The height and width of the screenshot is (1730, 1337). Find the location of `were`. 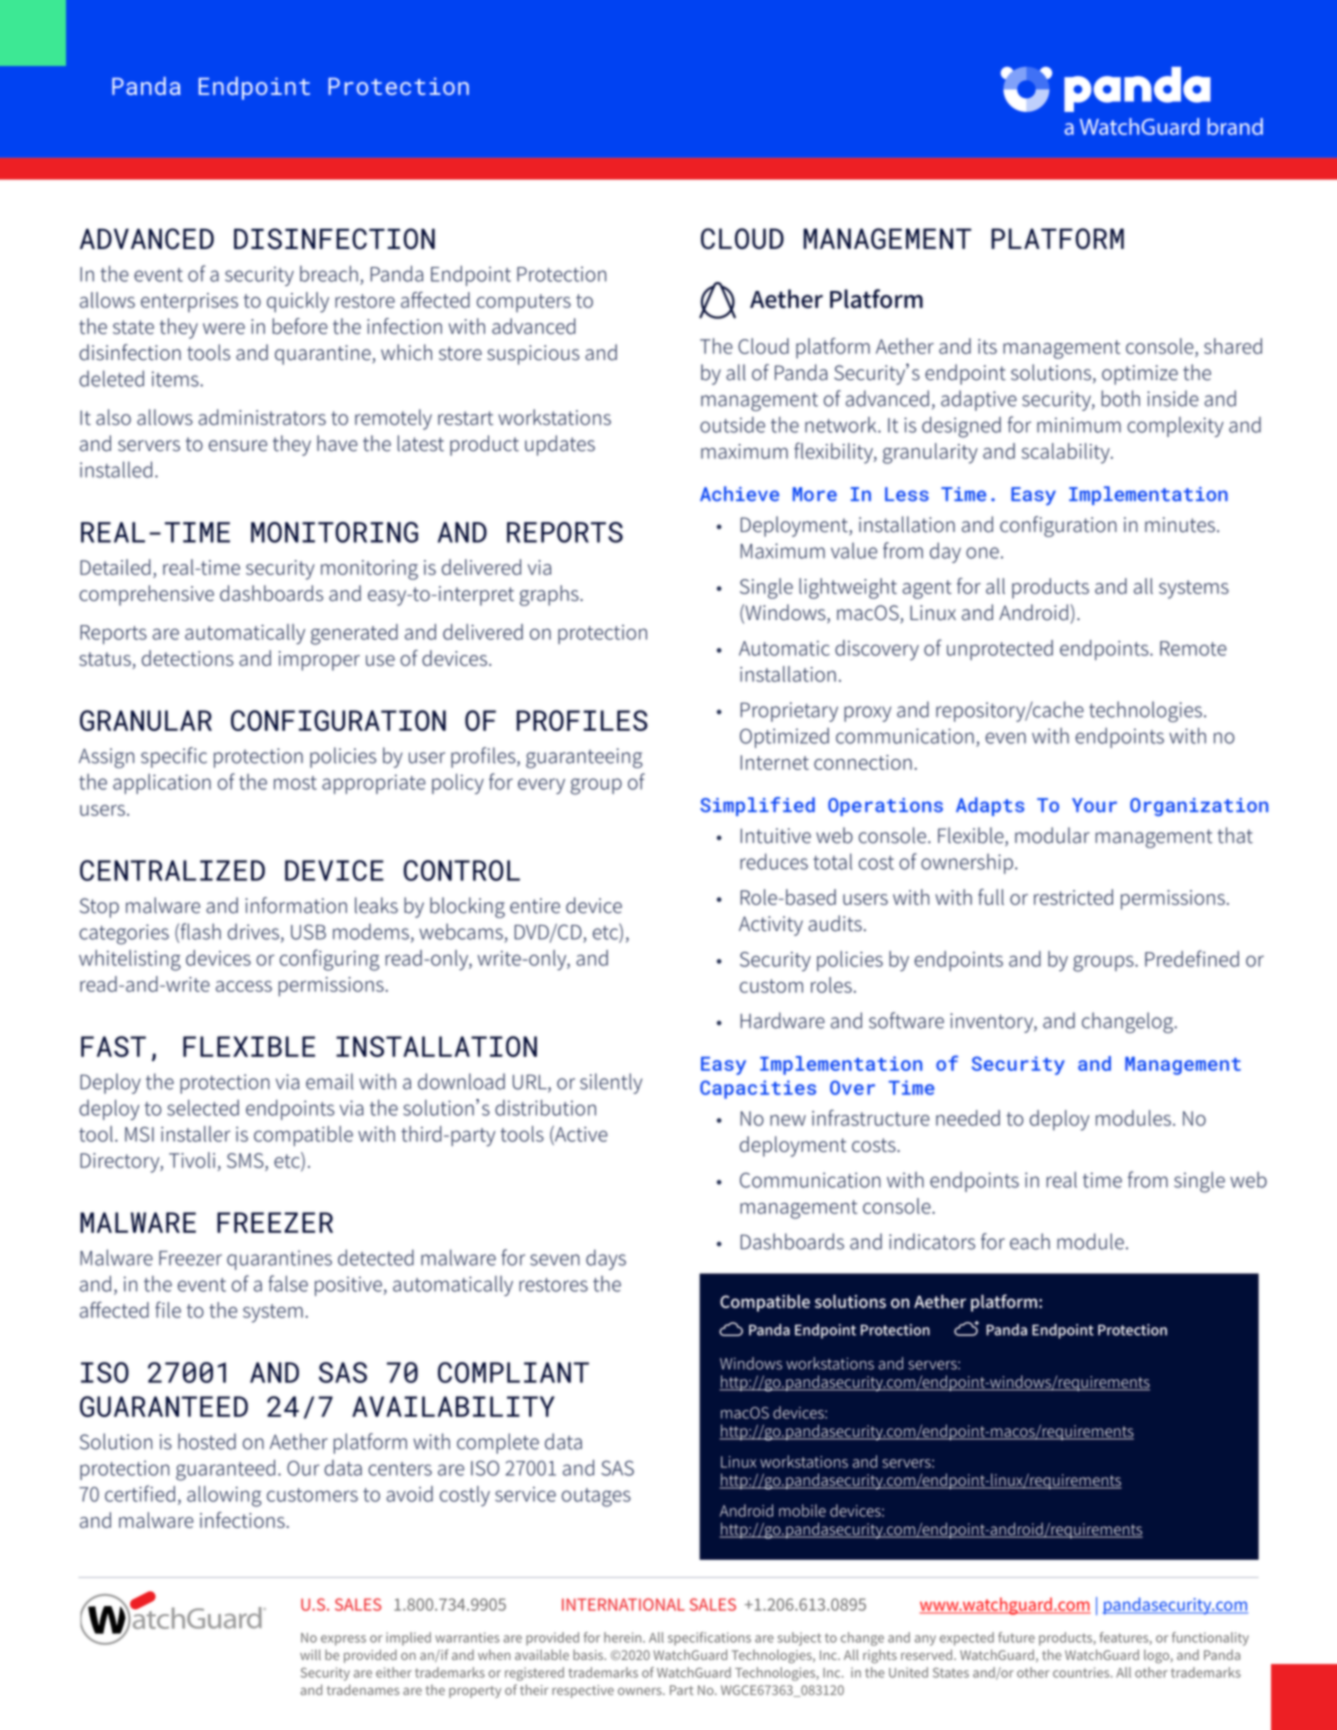

were is located at coordinates (224, 328).
